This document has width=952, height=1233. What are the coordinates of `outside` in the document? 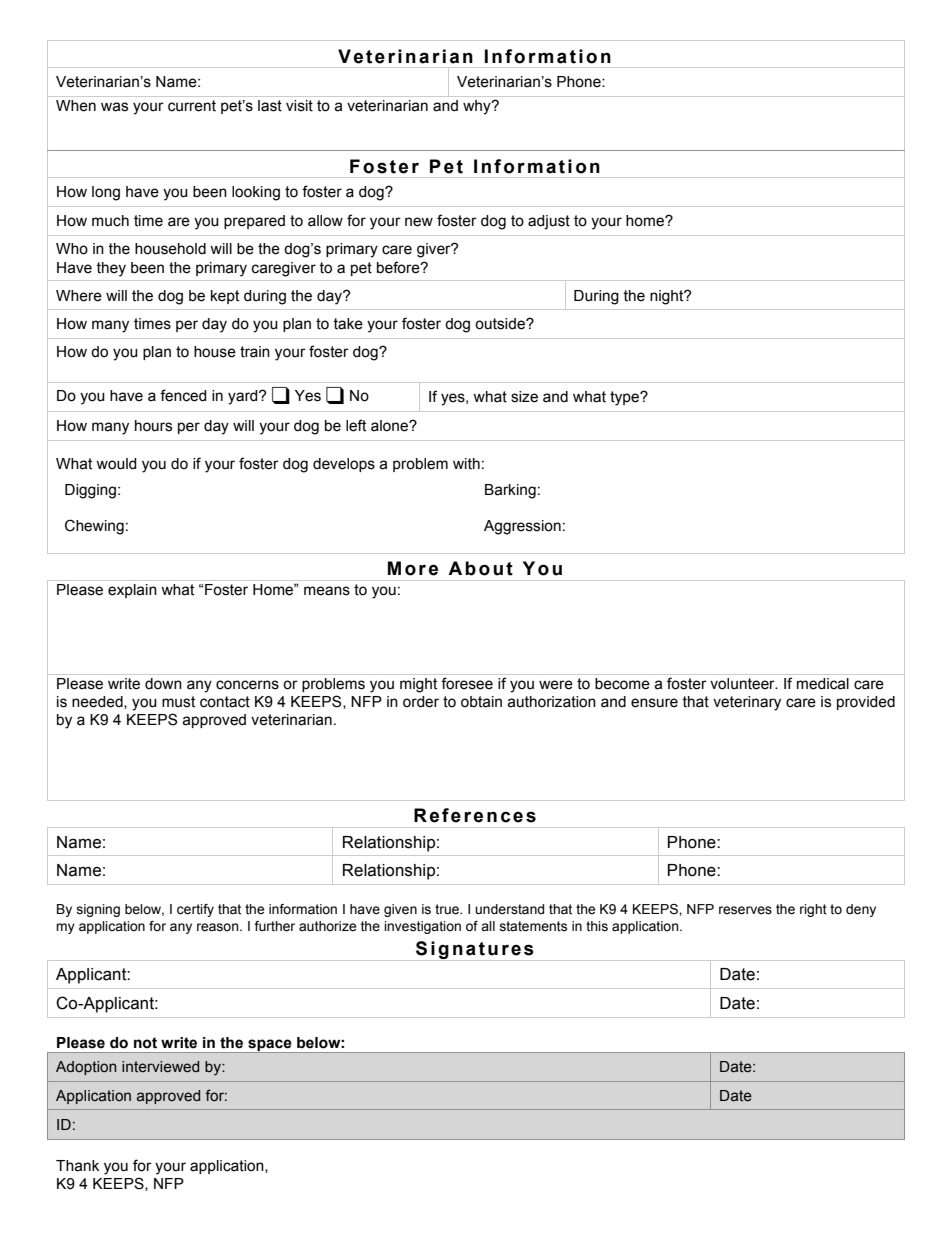 It's located at (501, 324).
